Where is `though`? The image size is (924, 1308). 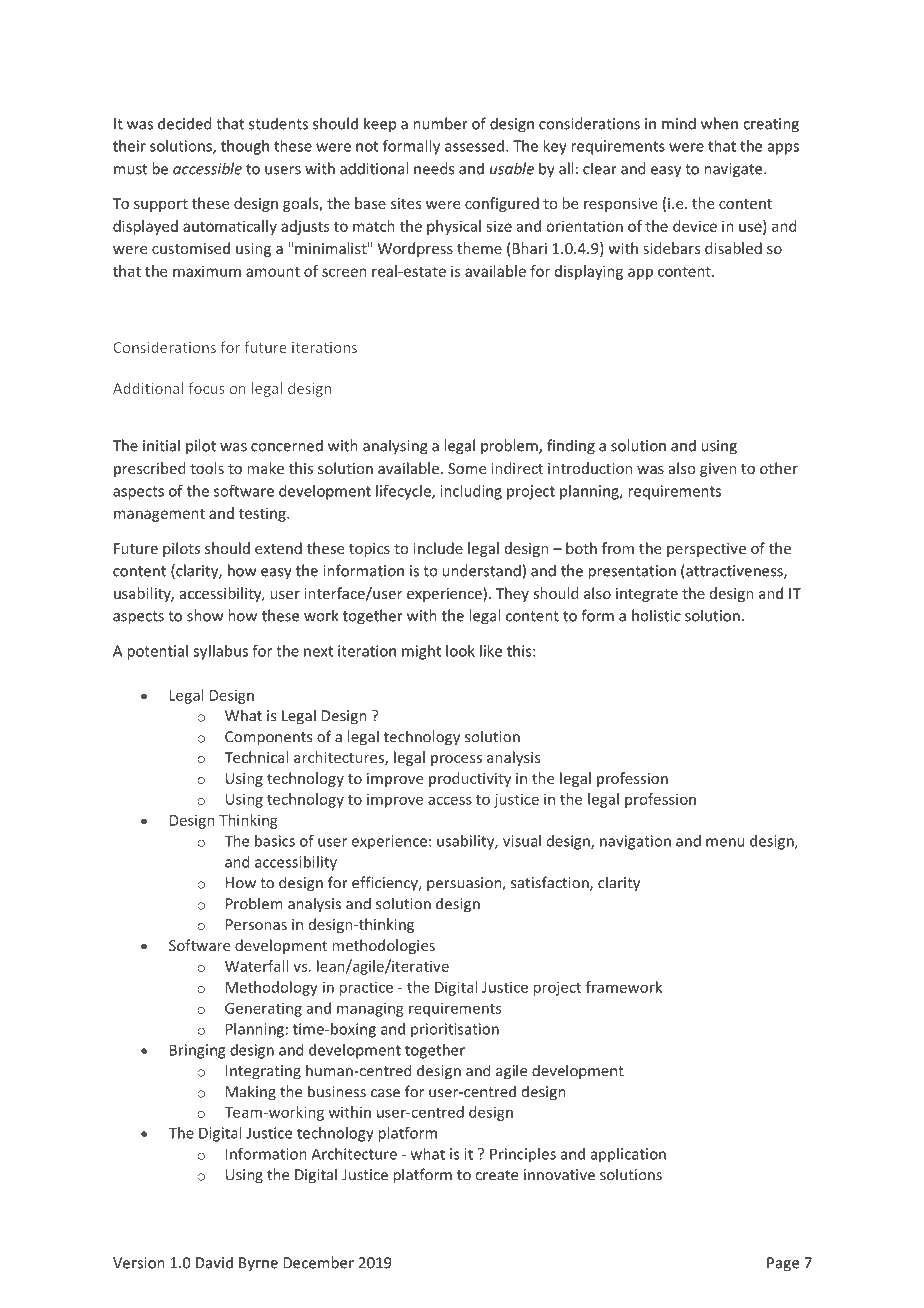
though is located at coordinates (245, 147).
